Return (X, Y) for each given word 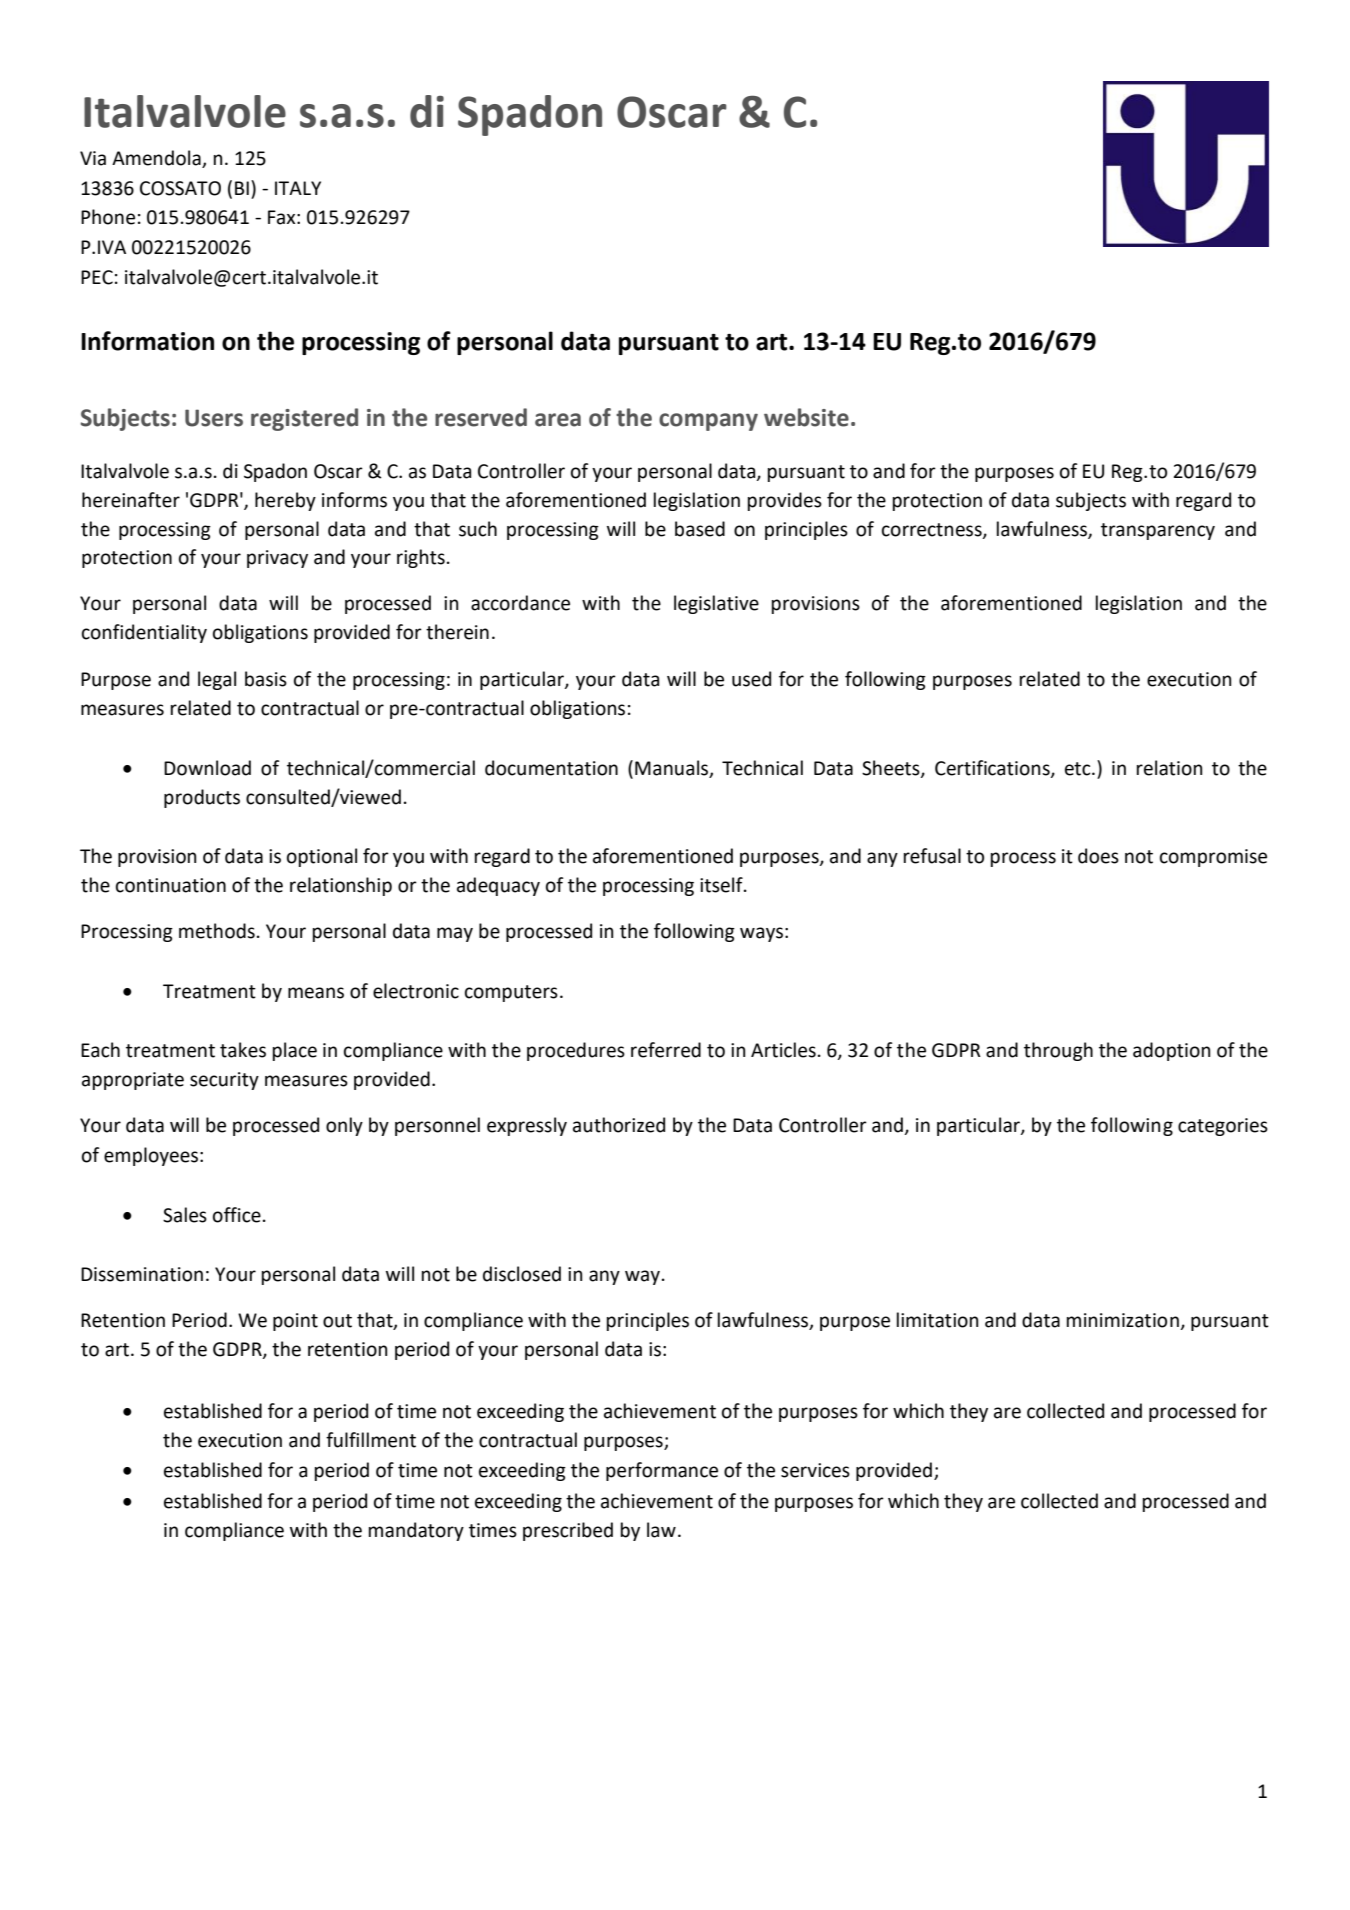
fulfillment (371, 1440)
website (806, 417)
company (708, 422)
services (815, 1470)
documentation (551, 768)
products (202, 798)
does (1098, 856)
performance (662, 1471)
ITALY (298, 188)
